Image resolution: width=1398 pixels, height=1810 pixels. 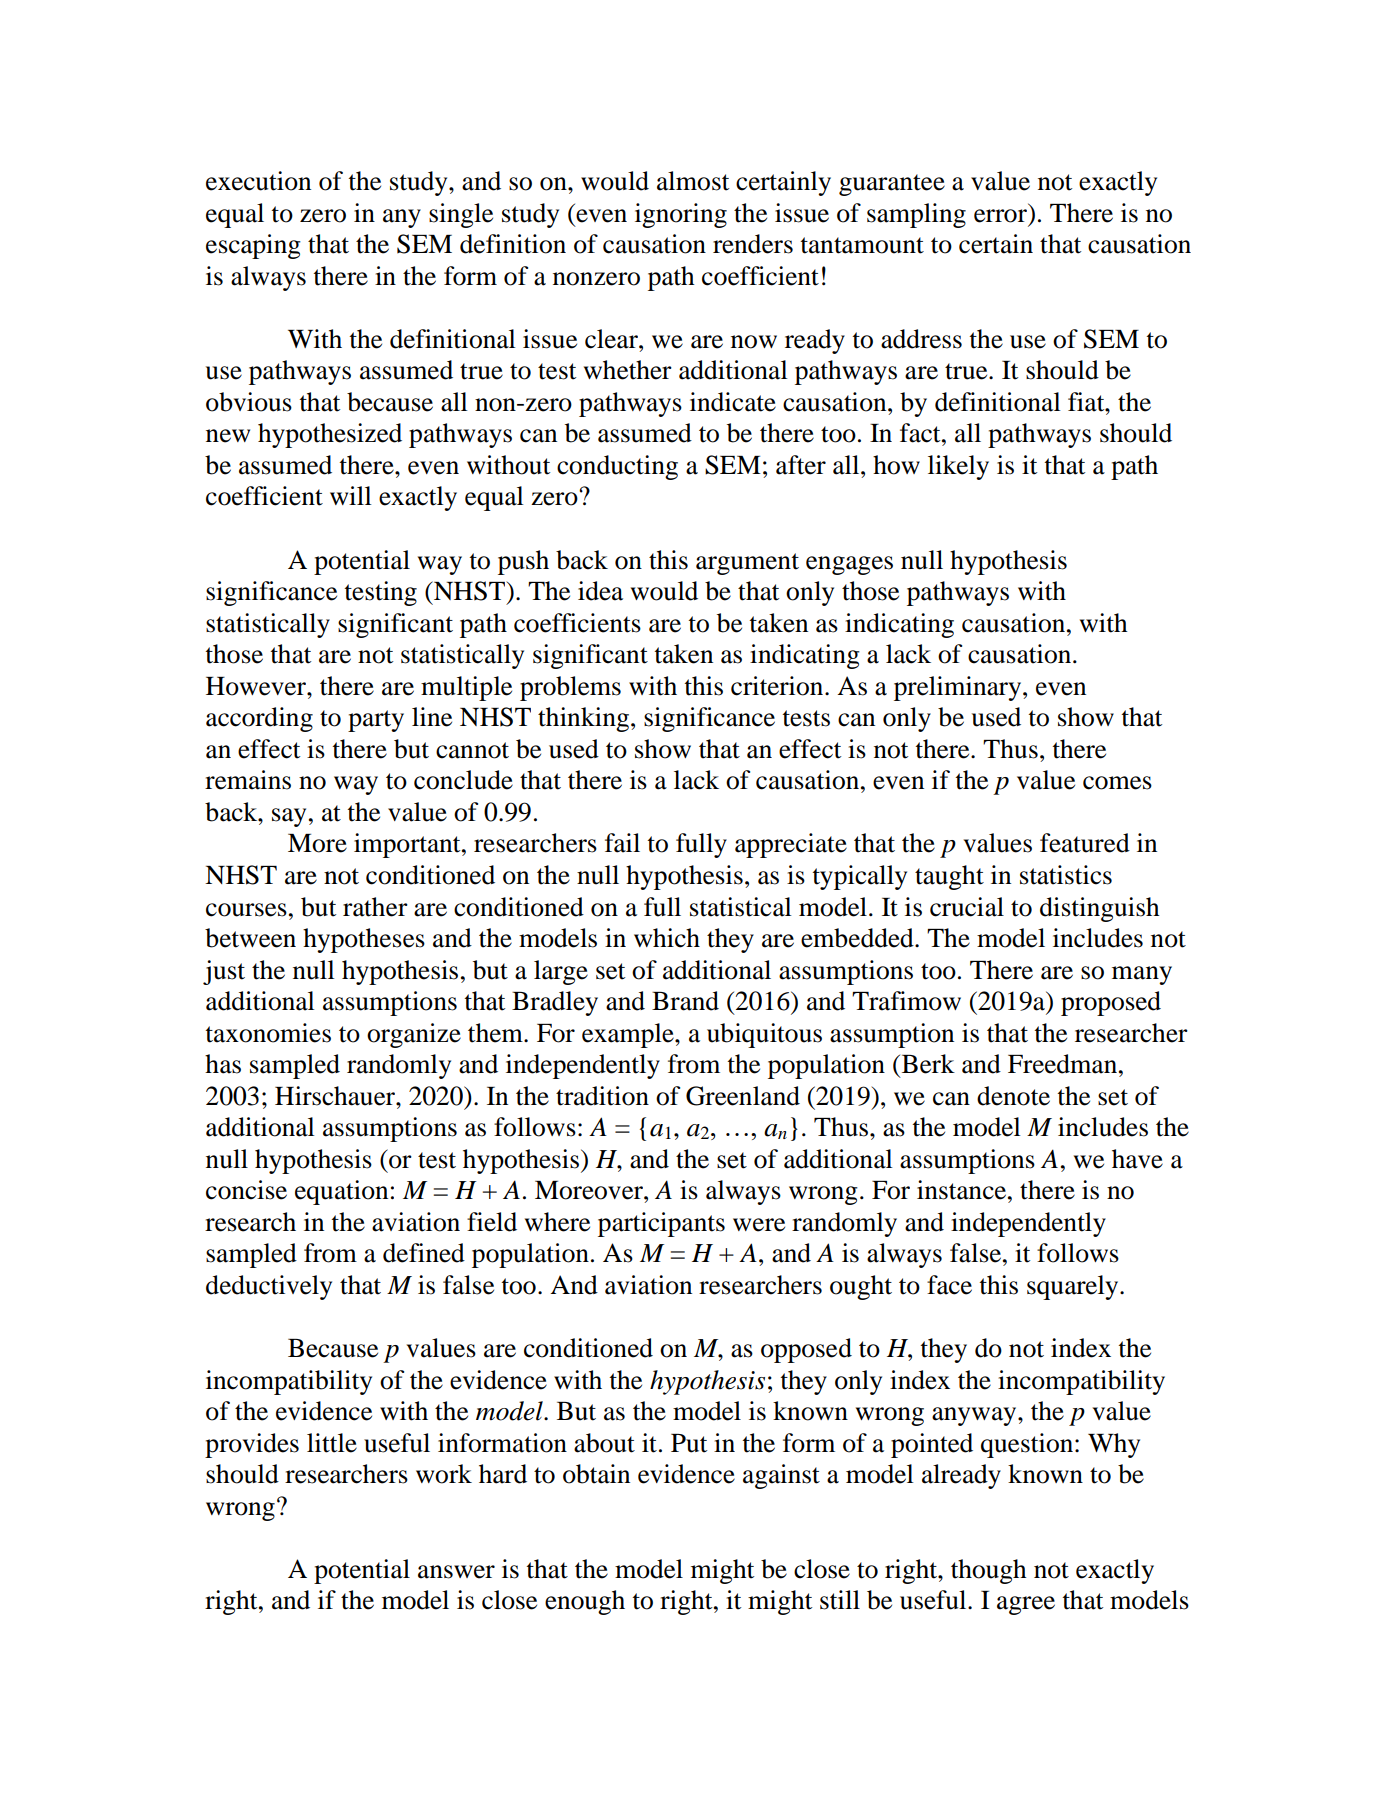 What do you see at coordinates (376, 721) in the page?
I see `party` at bounding box center [376, 721].
